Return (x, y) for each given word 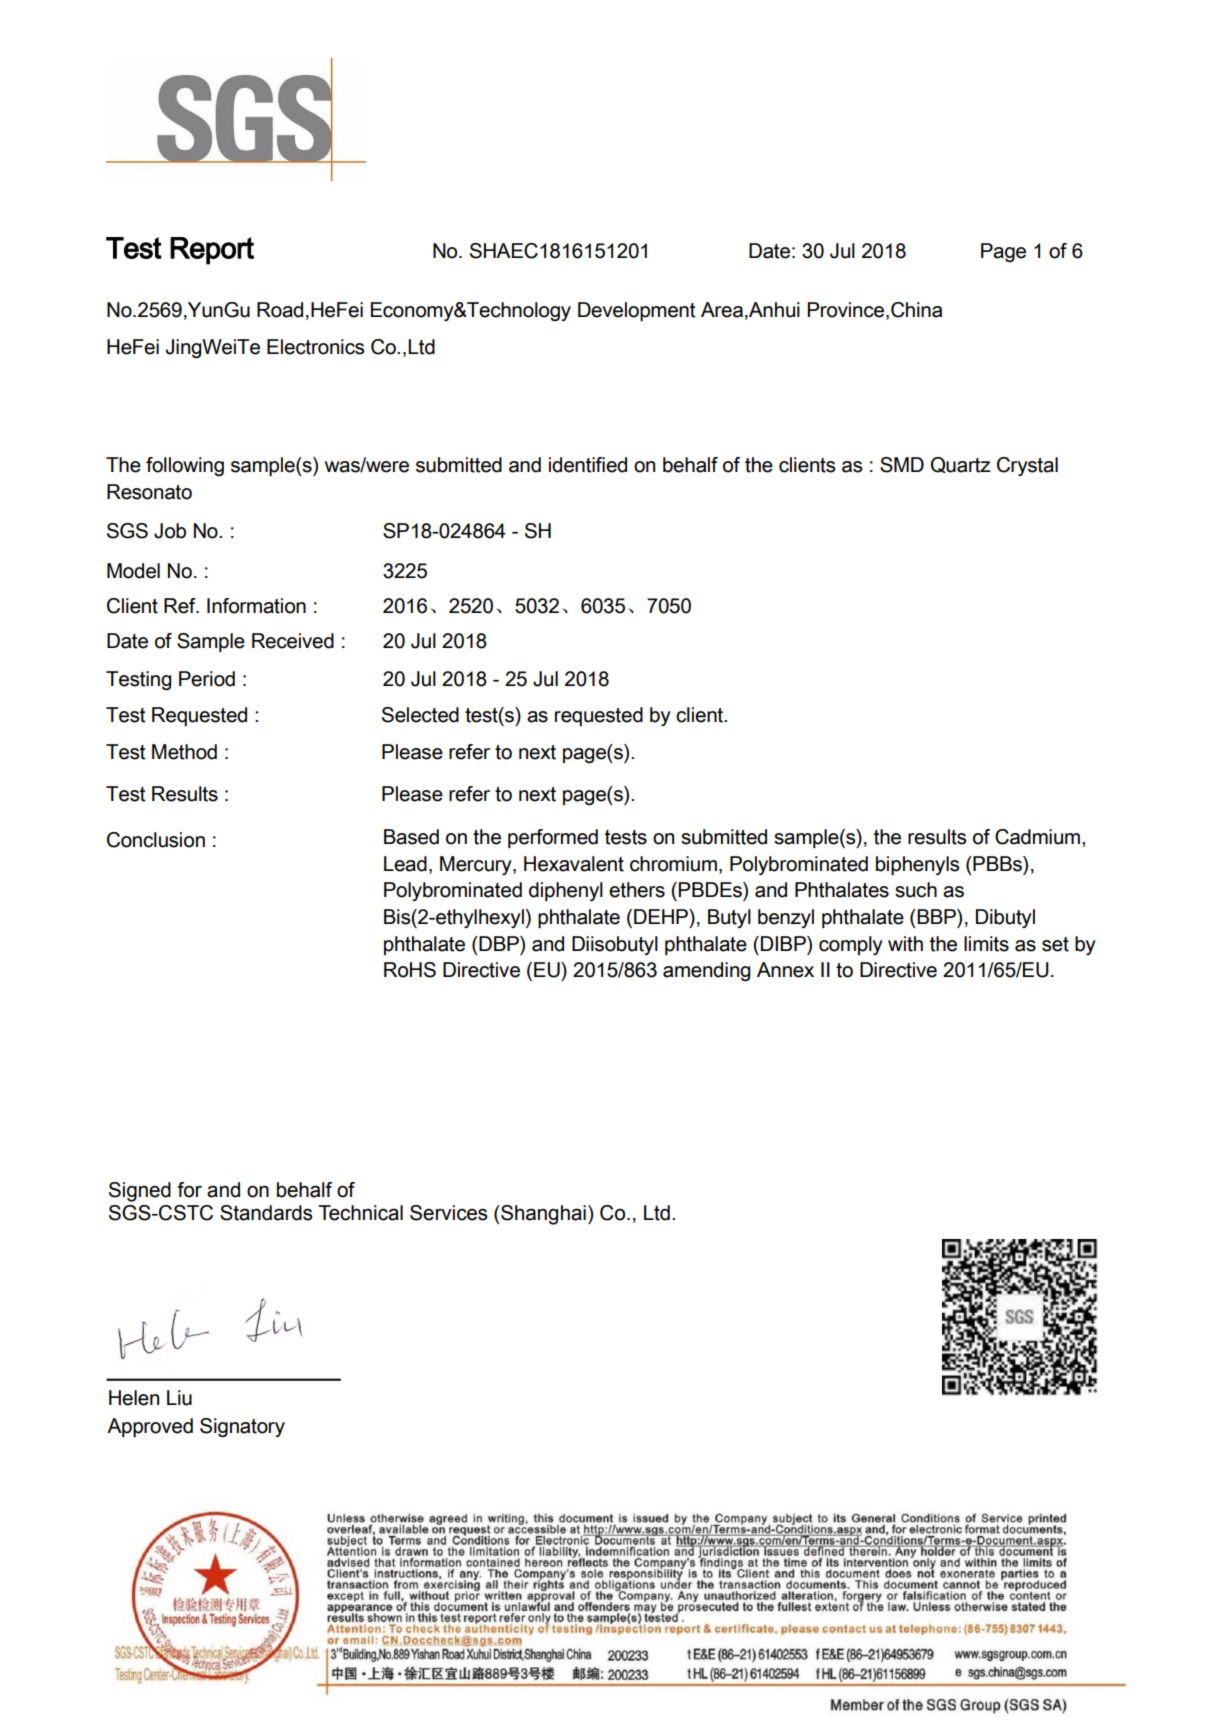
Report (212, 251)
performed (553, 839)
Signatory (242, 1427)
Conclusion (156, 840)
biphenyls (918, 866)
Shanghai (542, 1215)
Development (636, 312)
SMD (902, 465)
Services (449, 1213)
